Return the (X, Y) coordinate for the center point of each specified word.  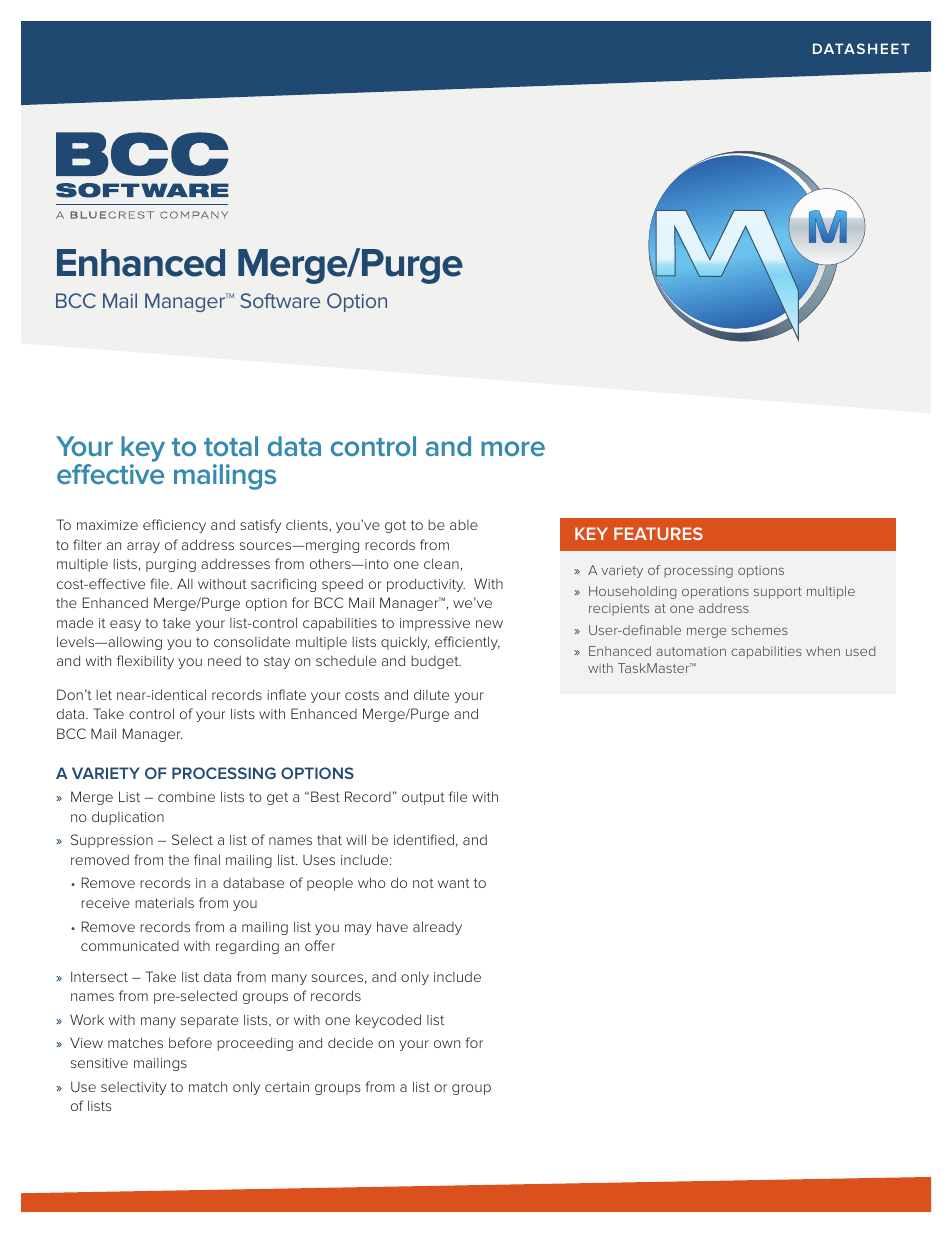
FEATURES (658, 533)
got (395, 526)
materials (164, 903)
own (447, 1044)
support (778, 593)
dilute (431, 694)
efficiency (174, 526)
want (453, 883)
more (513, 448)
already (437, 928)
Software (280, 300)
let (104, 694)
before (190, 1042)
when (823, 651)
